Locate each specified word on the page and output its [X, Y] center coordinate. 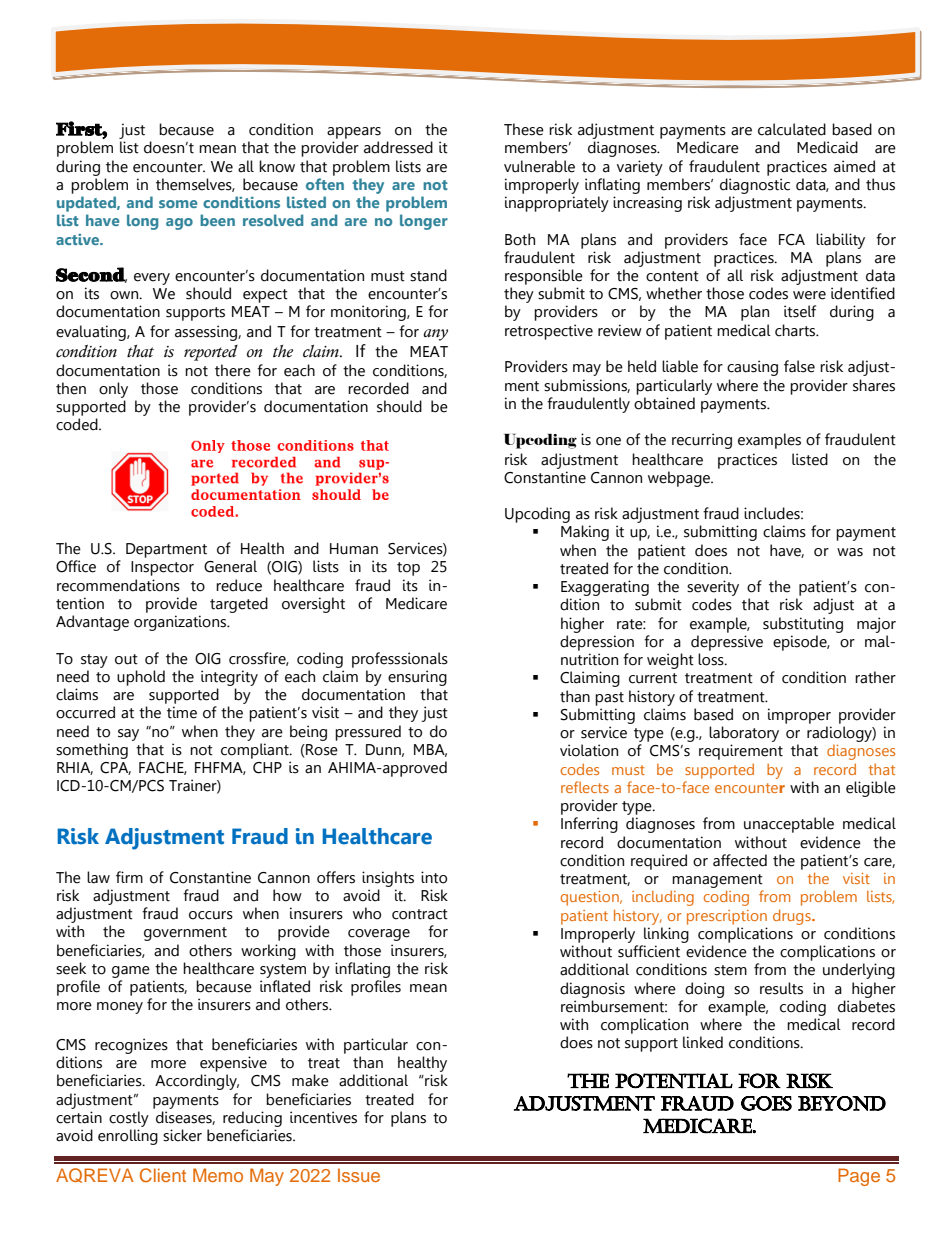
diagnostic [755, 186]
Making [585, 533]
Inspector [162, 568]
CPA [115, 768]
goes [766, 1103]
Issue [359, 1175]
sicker [182, 1135]
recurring [702, 441]
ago [179, 224]
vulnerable [539, 166]
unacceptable [789, 825]
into [434, 877]
